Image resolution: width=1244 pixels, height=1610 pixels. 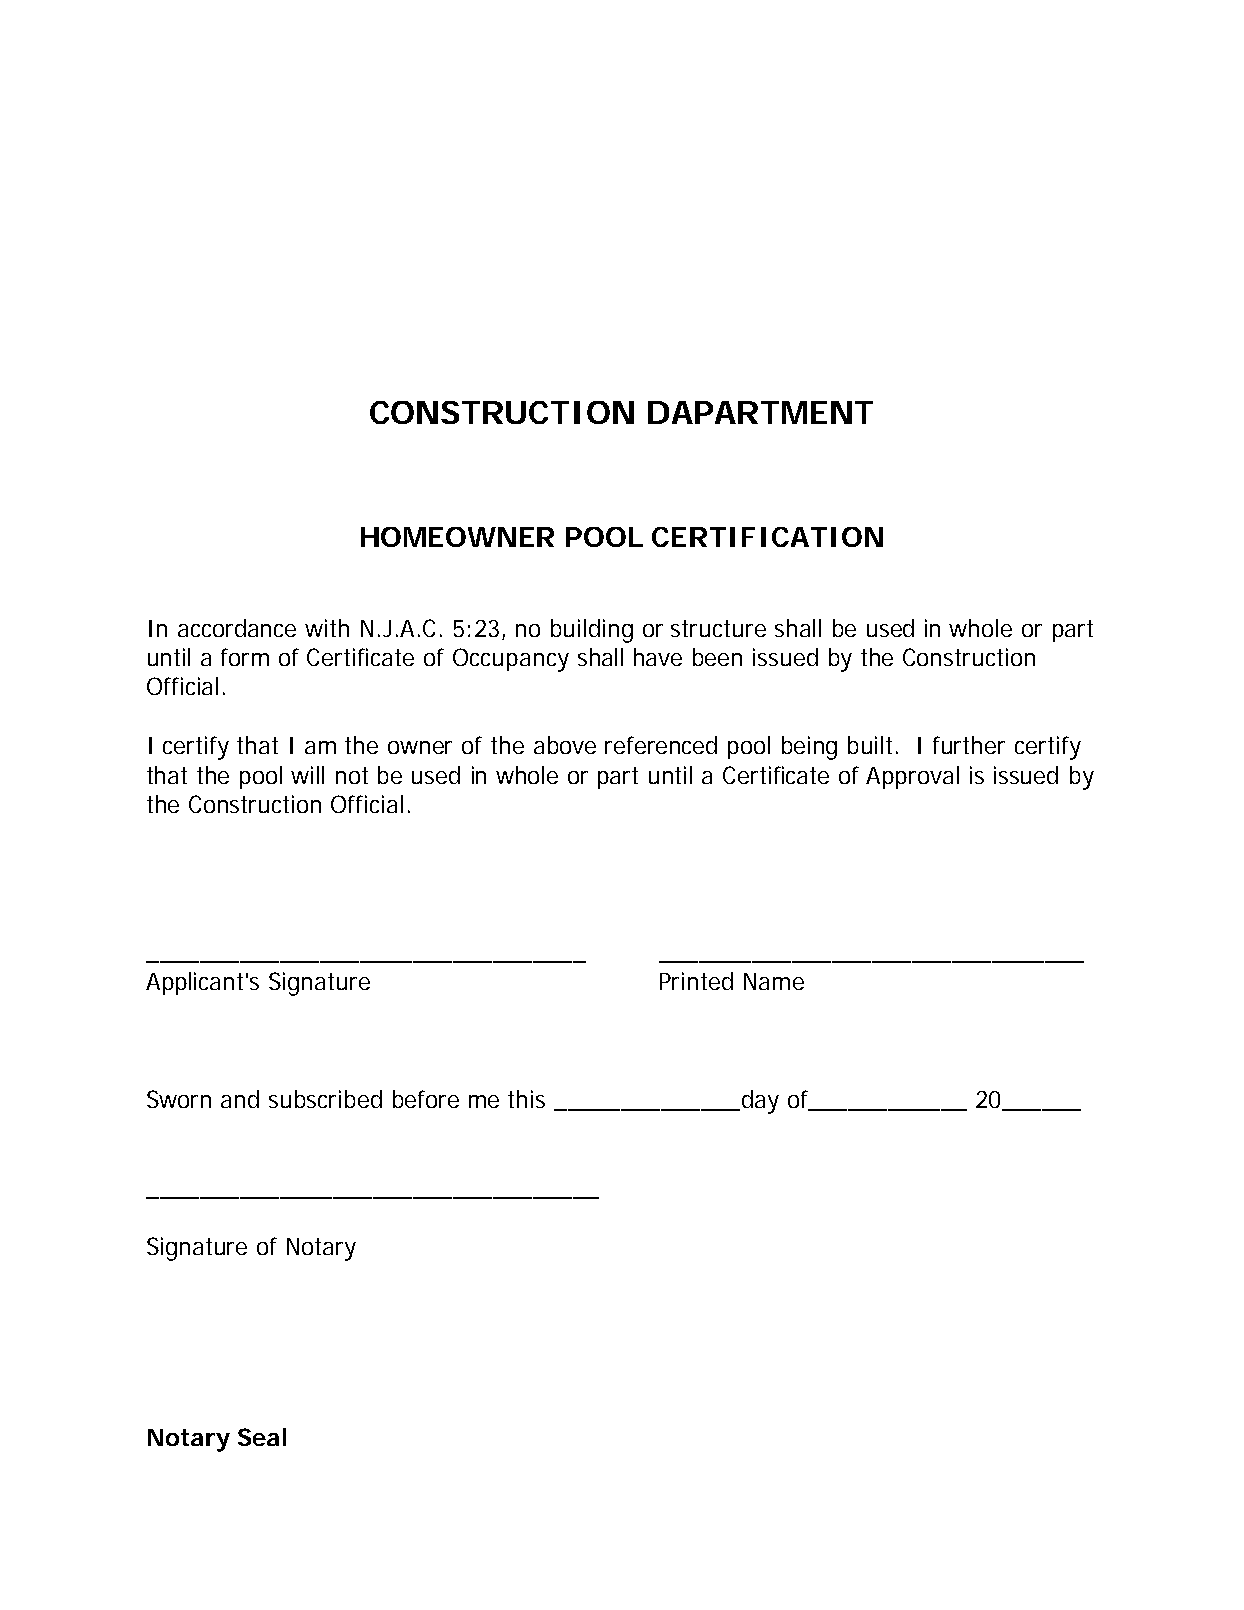 I want to click on building, so click(x=592, y=631).
